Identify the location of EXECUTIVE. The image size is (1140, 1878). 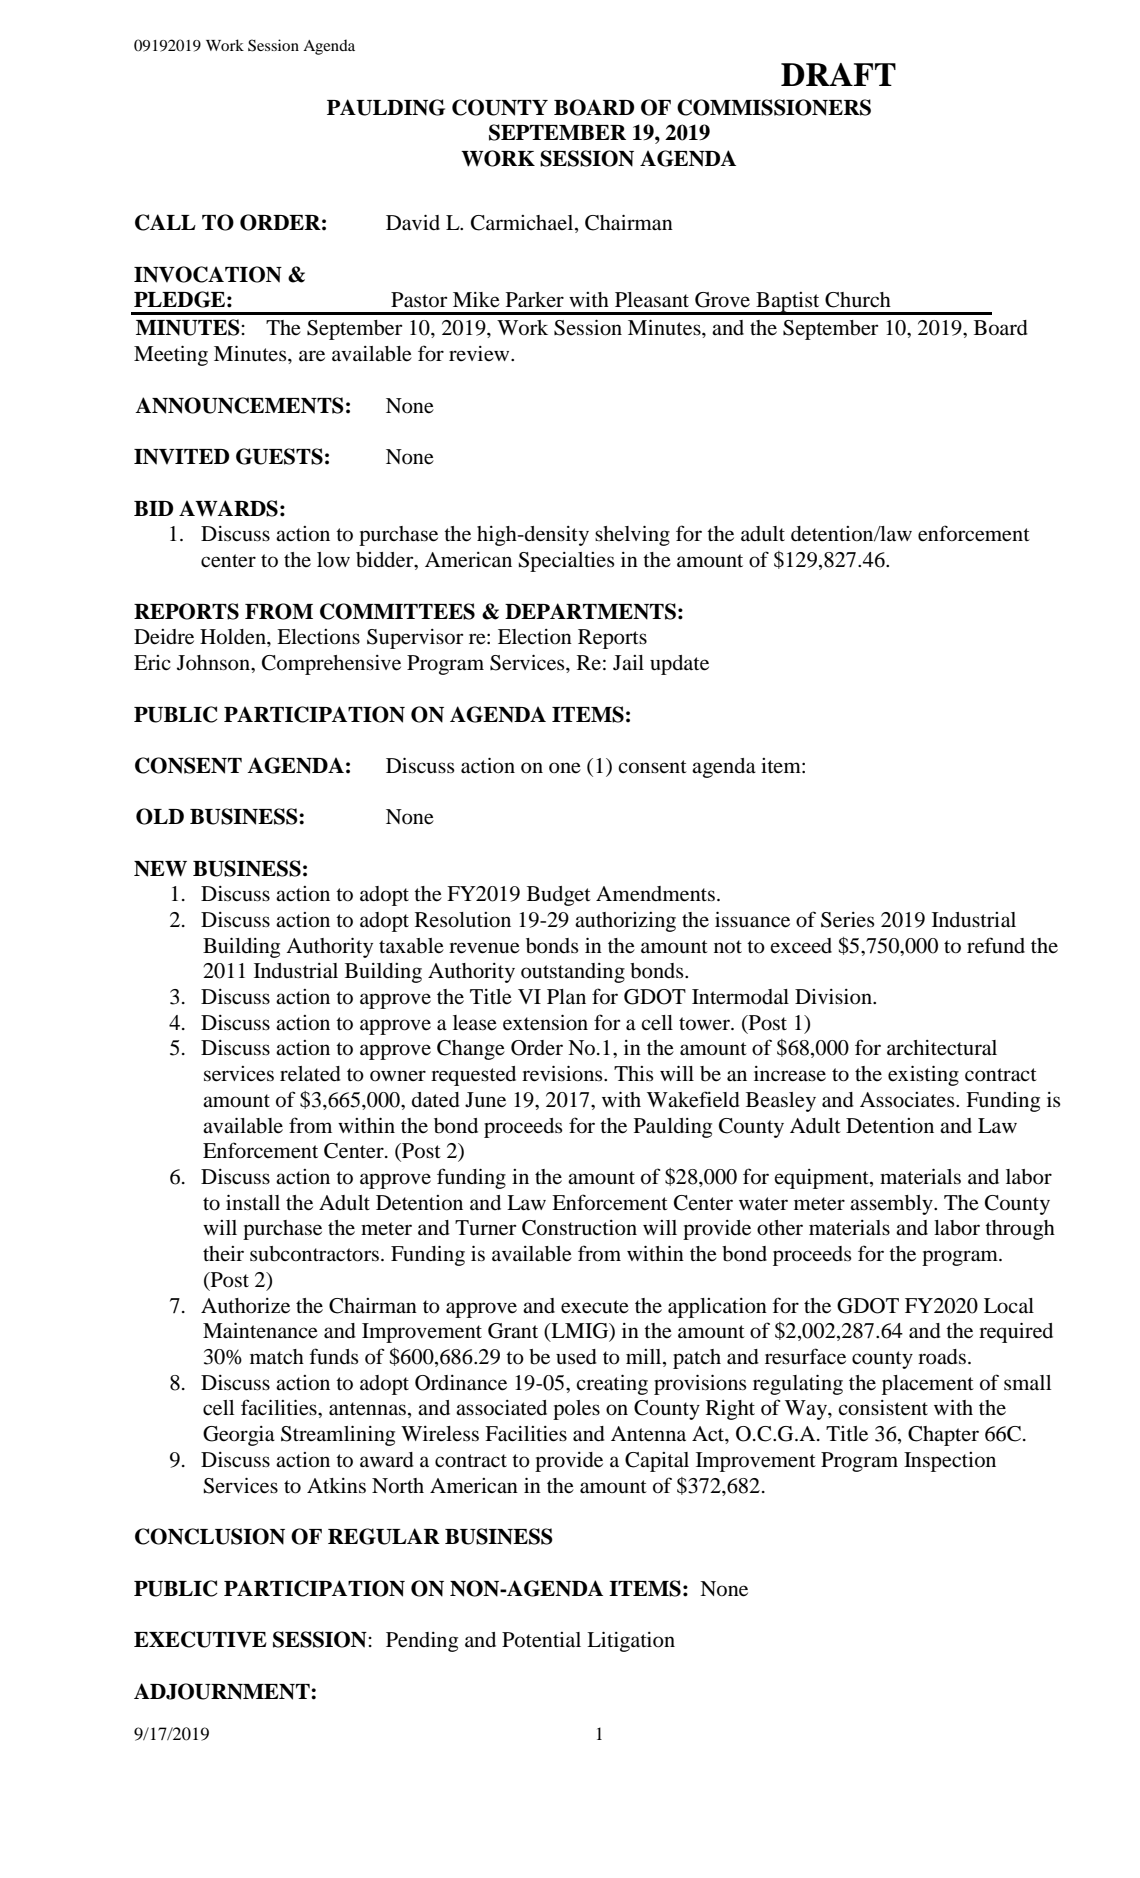
(200, 1639).
